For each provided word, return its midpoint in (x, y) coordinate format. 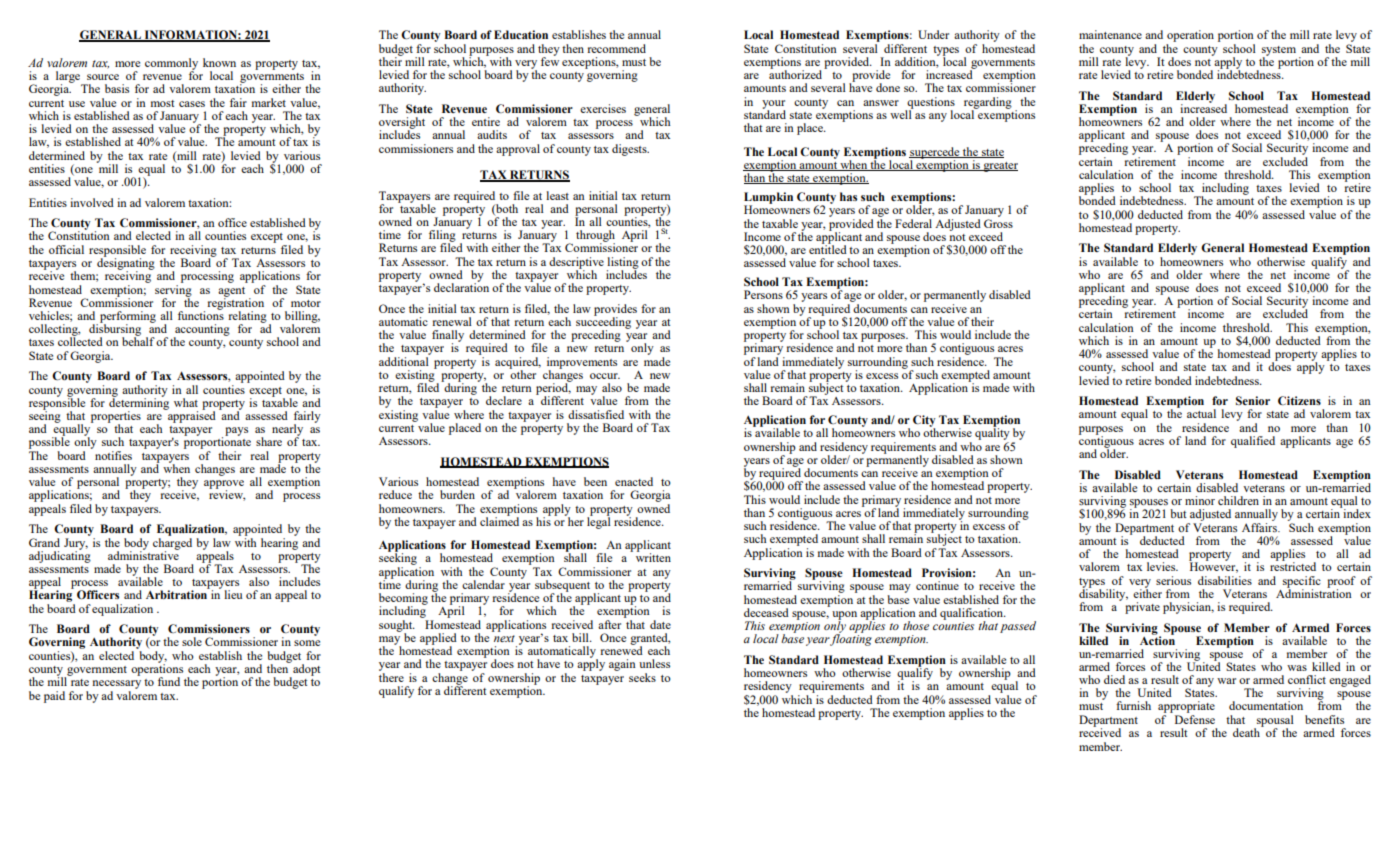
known (219, 62)
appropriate (1186, 708)
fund (169, 681)
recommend (616, 48)
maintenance (1110, 34)
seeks (642, 677)
